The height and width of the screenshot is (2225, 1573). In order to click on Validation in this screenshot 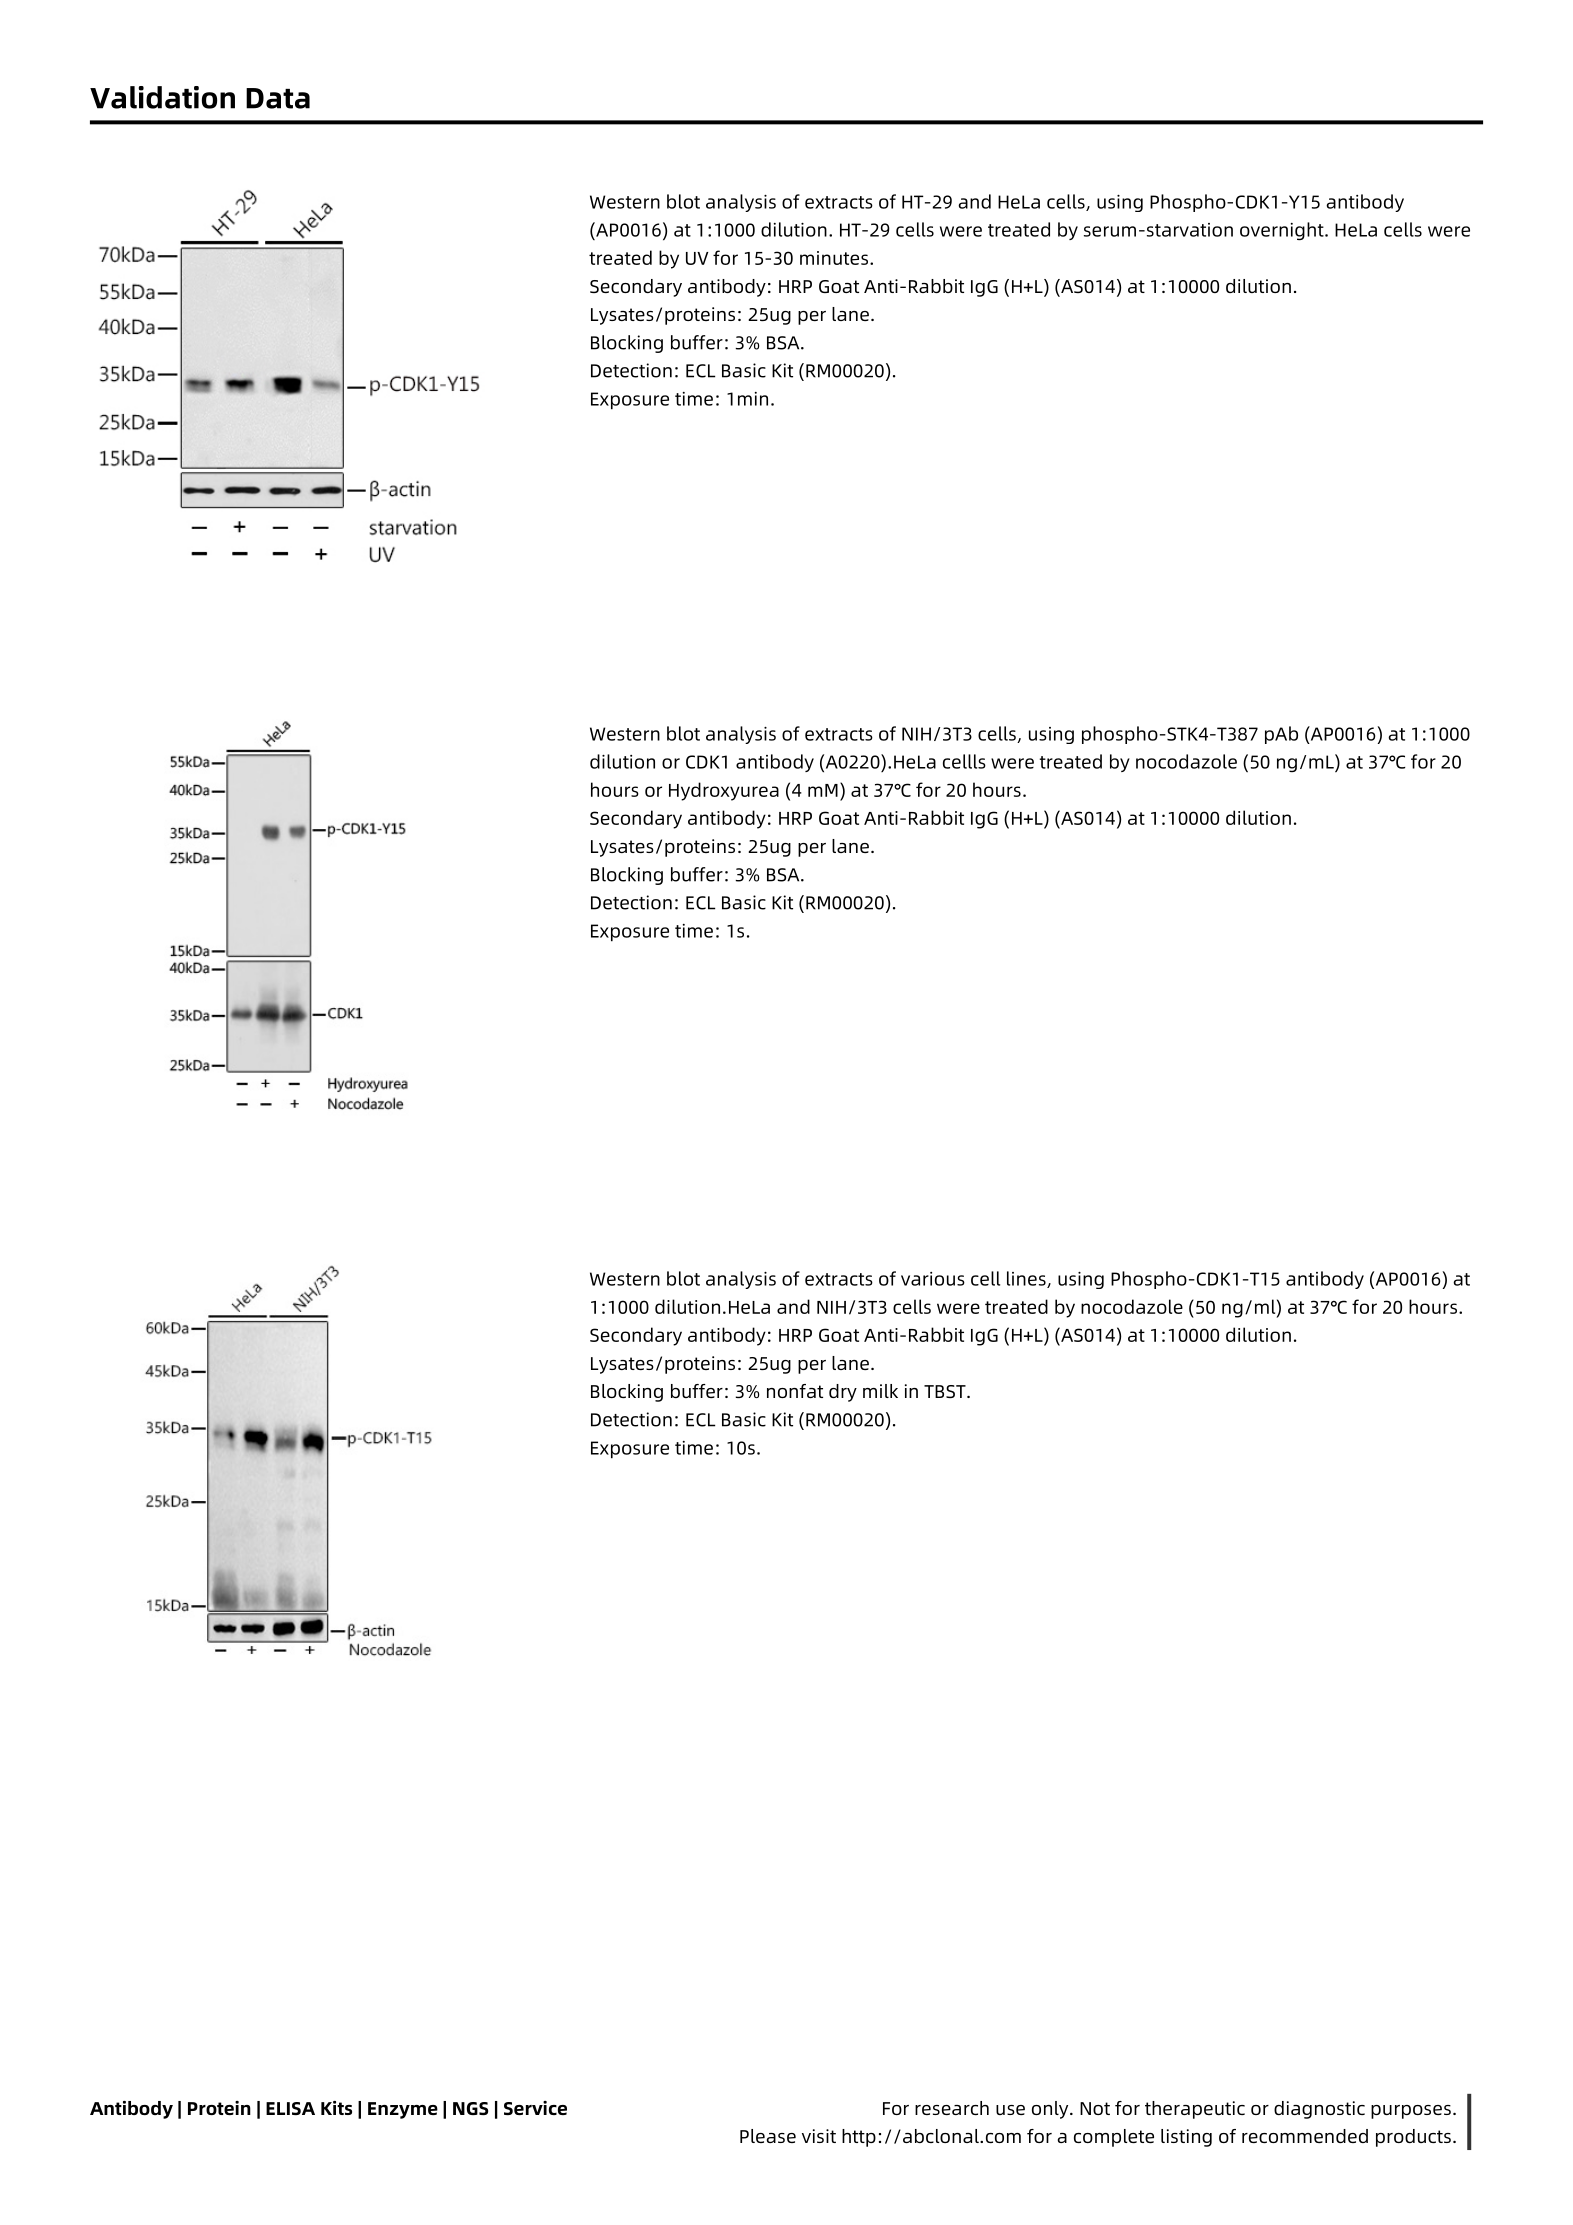, I will do `click(162, 97)`.
